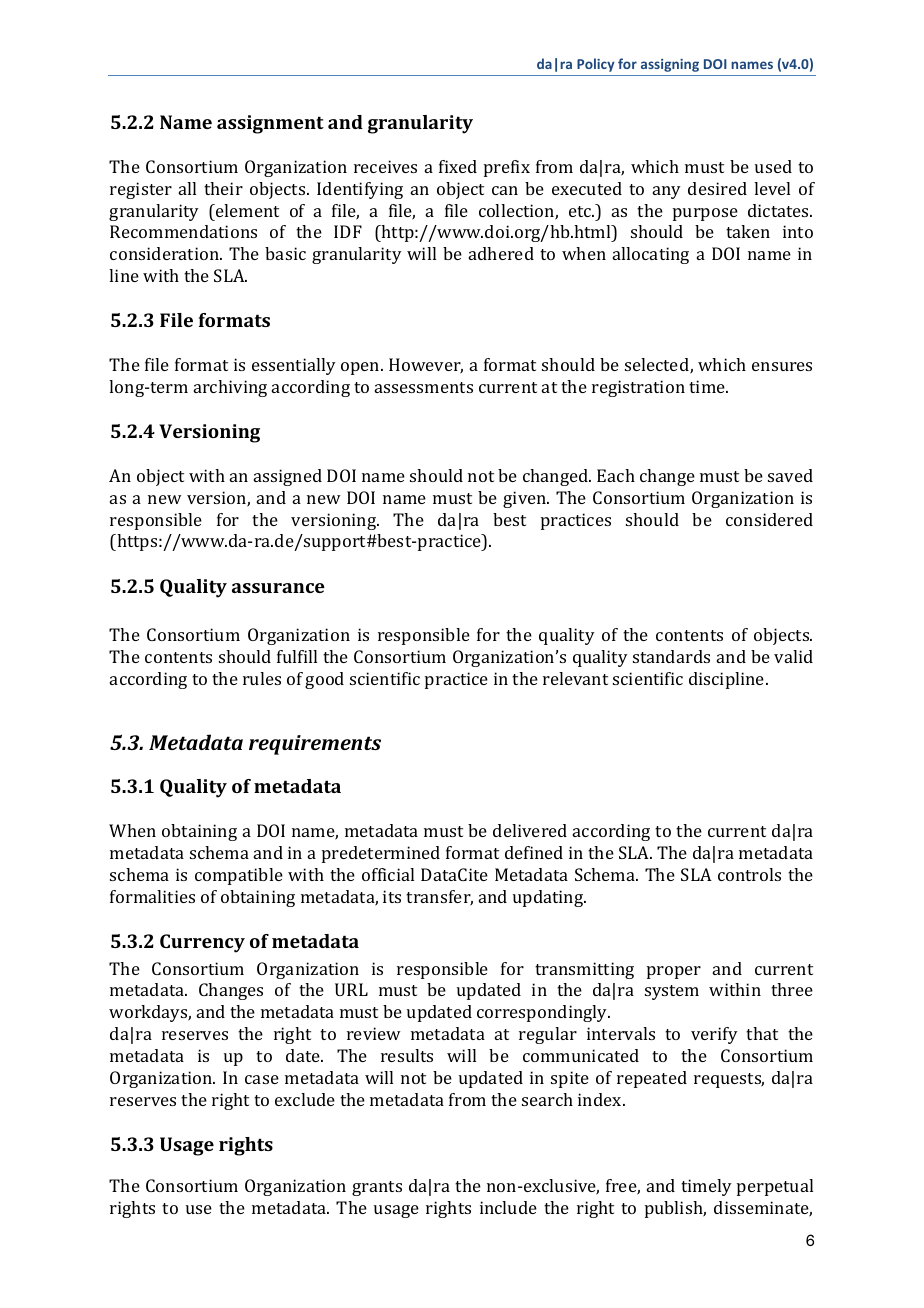 This document has height=1308, width=924. I want to click on assignment, so click(270, 124).
